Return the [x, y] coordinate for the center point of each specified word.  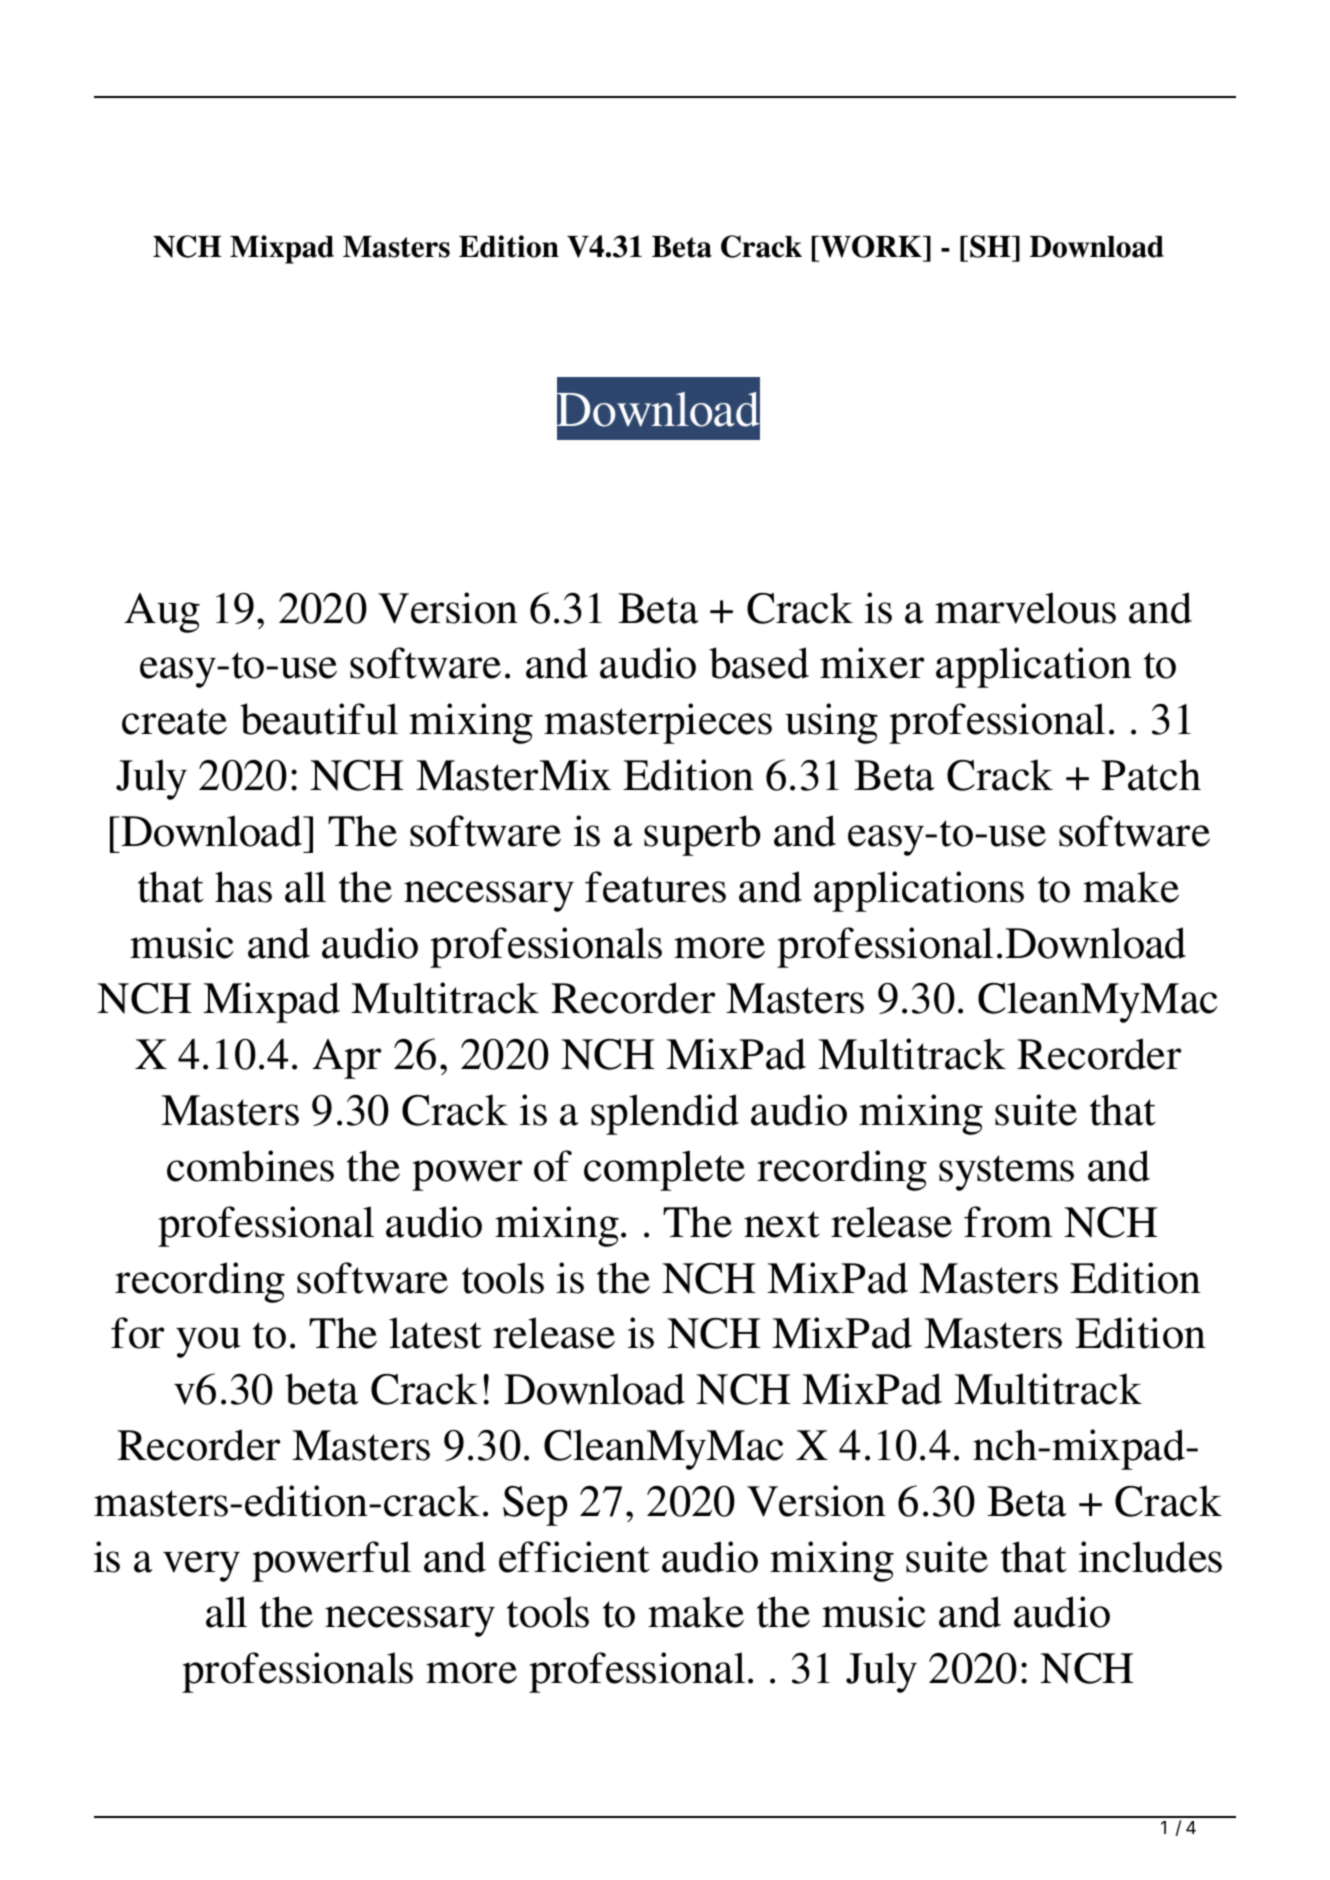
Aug [162, 613]
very [201, 1566]
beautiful [319, 719]
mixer [872, 663]
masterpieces [658, 723]
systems [1006, 1173]
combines [250, 1166]
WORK [871, 246]
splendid [665, 1114]
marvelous [1025, 608]
